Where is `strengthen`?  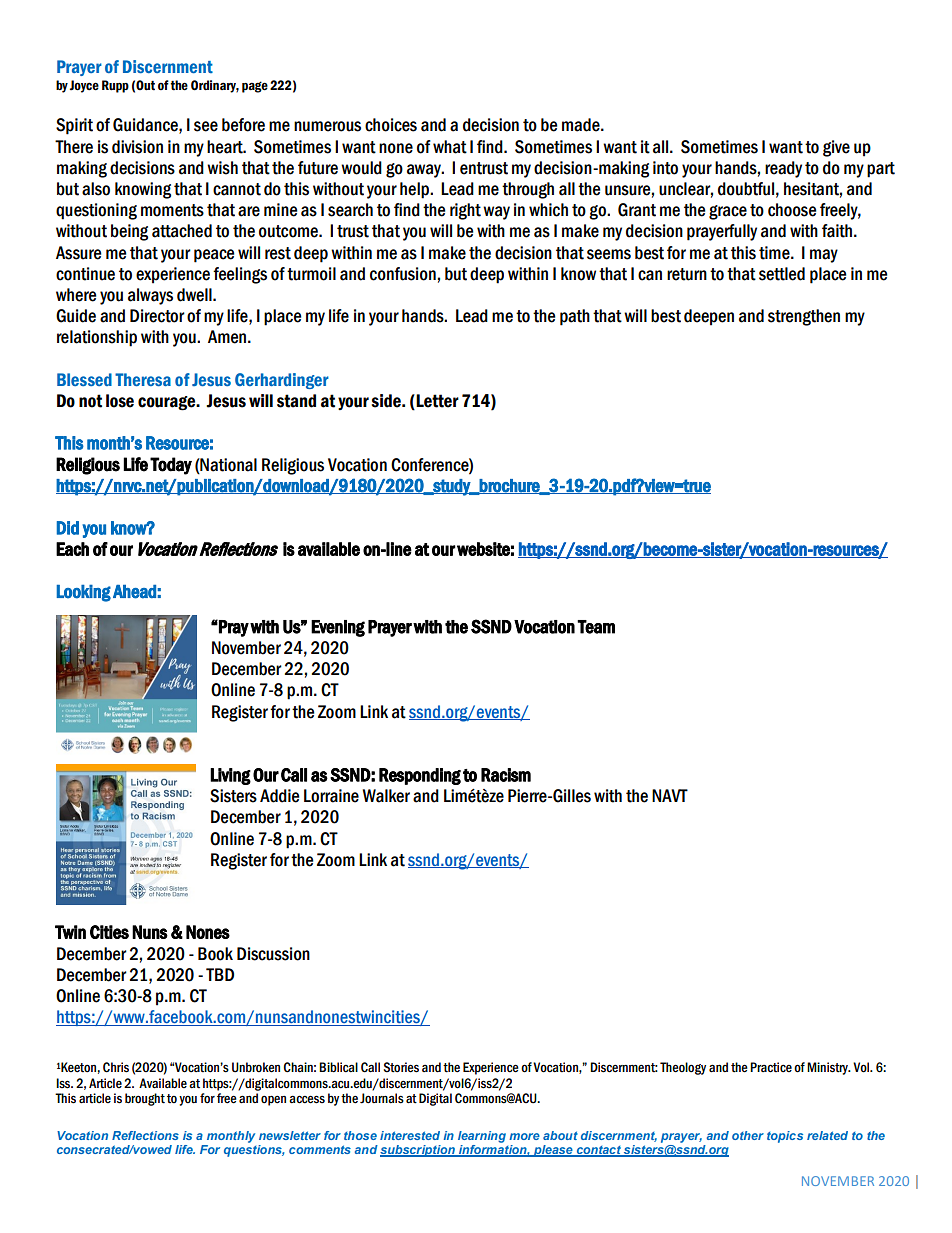
strengthen is located at coordinates (804, 317).
